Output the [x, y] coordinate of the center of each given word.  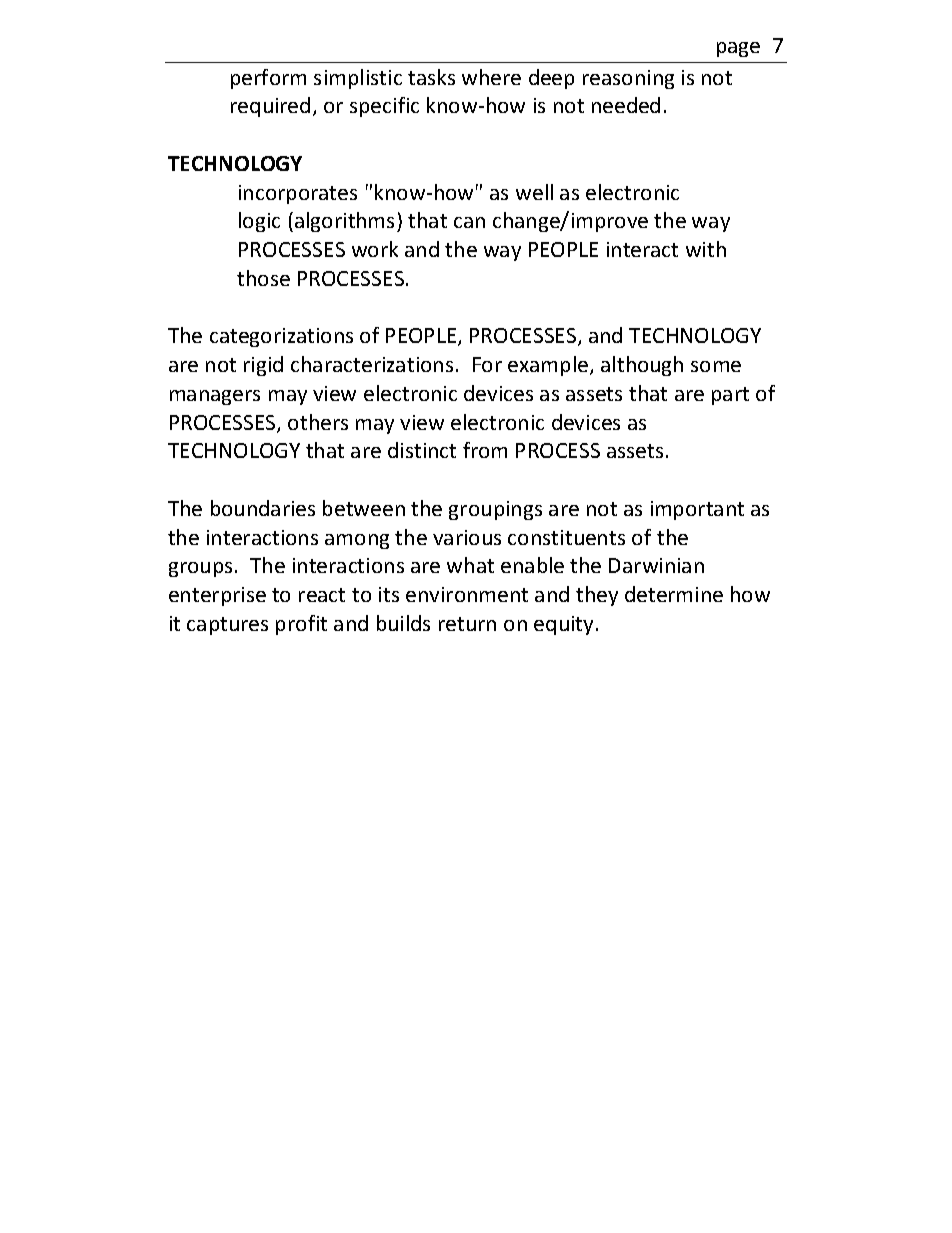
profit [301, 625]
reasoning [628, 79]
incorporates [298, 194]
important [697, 510]
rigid [263, 366]
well [534, 192]
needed [626, 105]
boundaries [263, 508]
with [706, 249]
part [730, 396]
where [491, 77]
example [548, 366]
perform [268, 79]
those [263, 278]
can [469, 222]
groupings [495, 510]
